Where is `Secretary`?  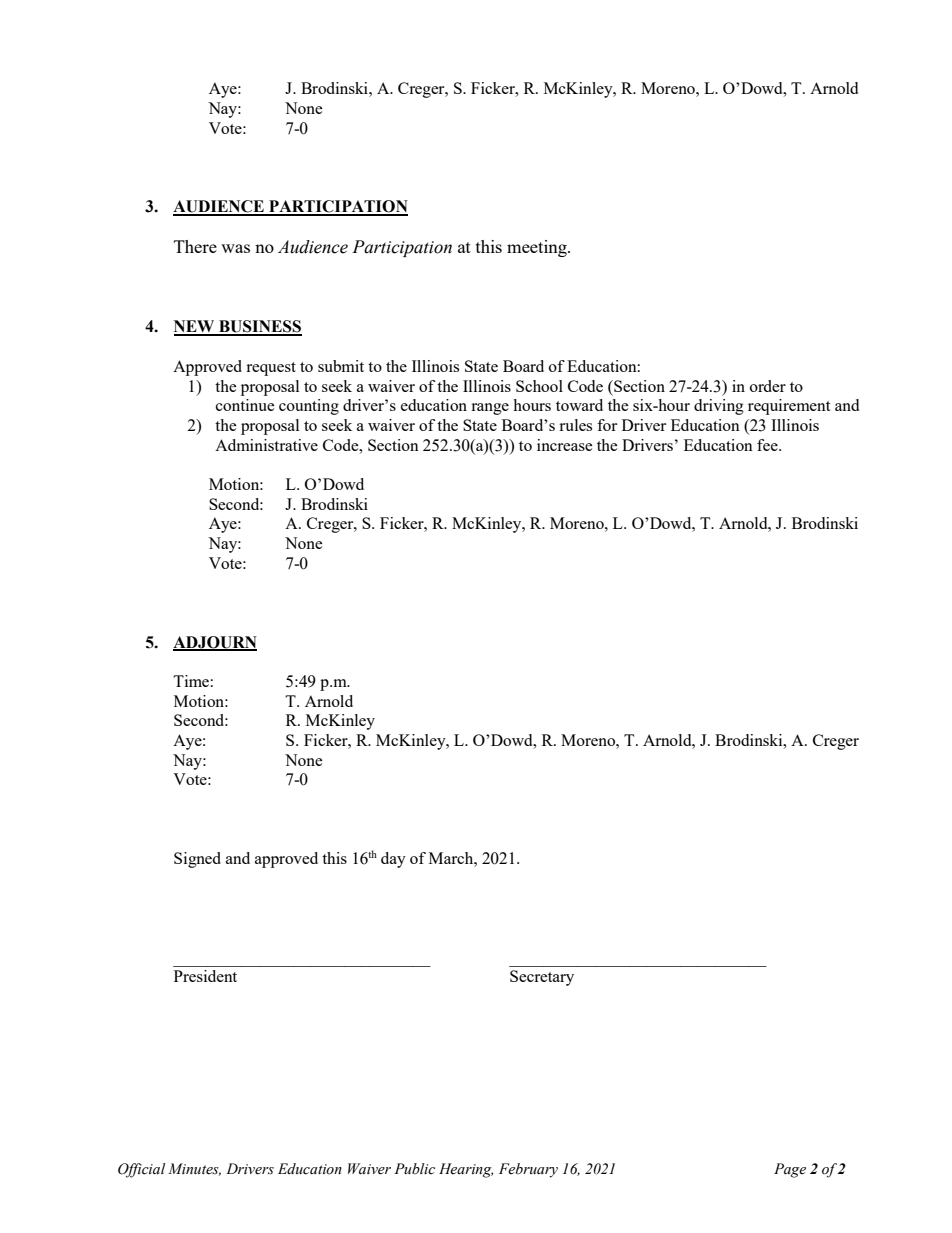
Secretary is located at coordinates (542, 978).
